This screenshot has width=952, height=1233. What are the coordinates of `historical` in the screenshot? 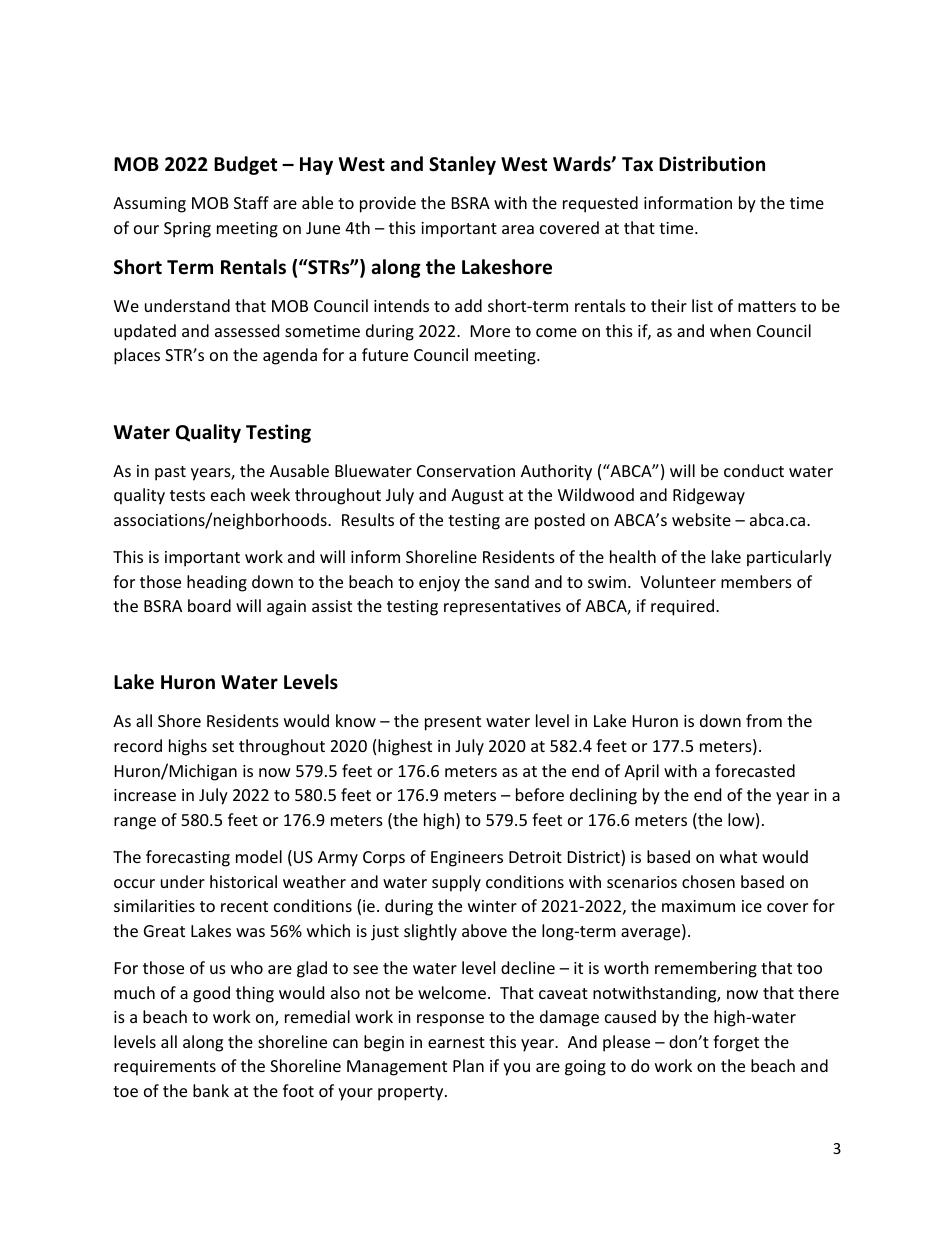 It's located at (243, 881).
